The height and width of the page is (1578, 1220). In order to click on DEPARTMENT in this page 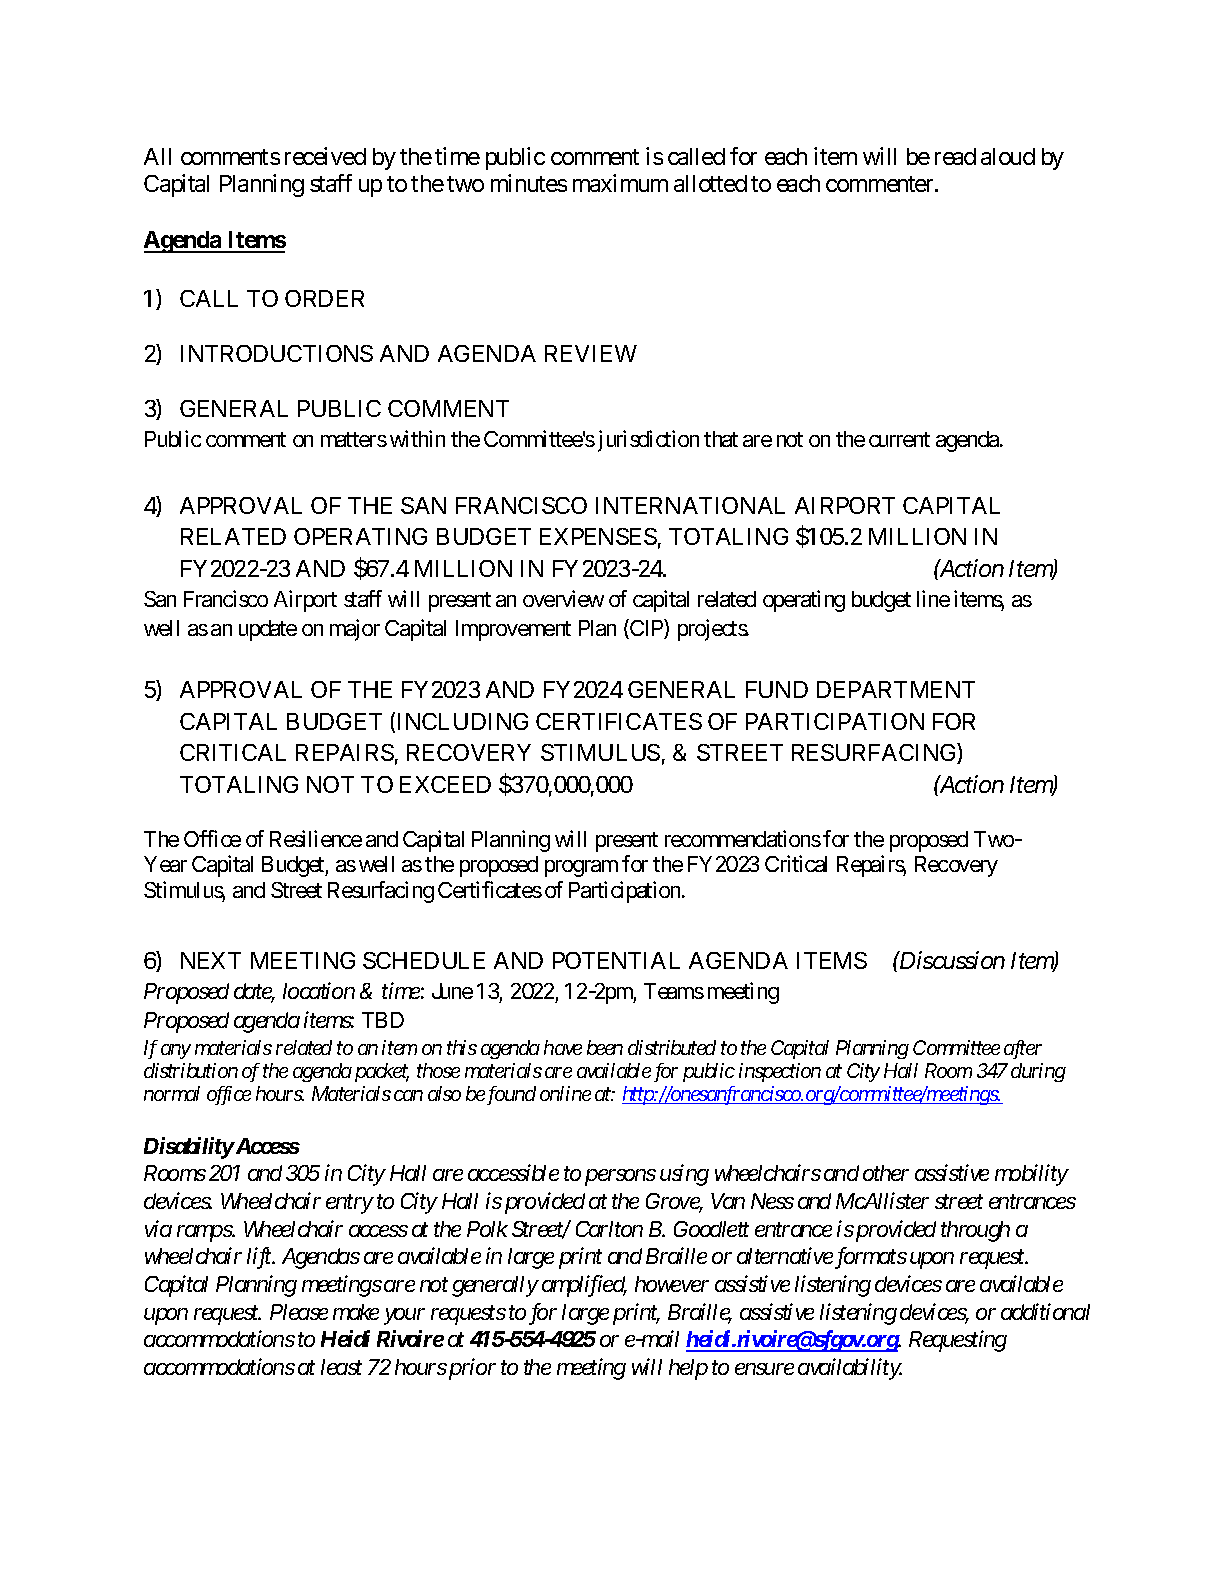, I will do `click(896, 689)`.
